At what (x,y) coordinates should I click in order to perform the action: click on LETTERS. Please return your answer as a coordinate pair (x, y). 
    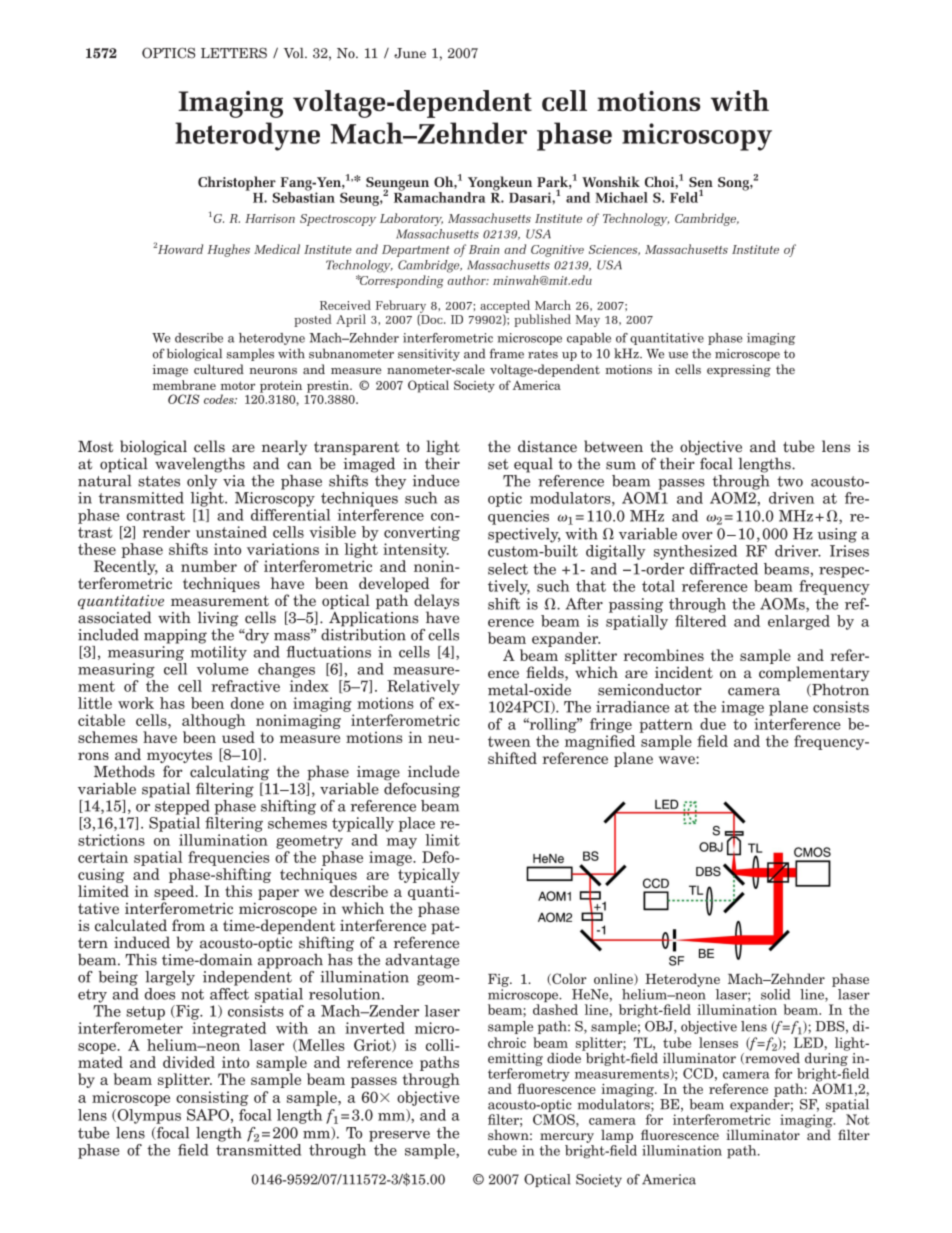
    Looking at the image, I should click on (234, 53).
